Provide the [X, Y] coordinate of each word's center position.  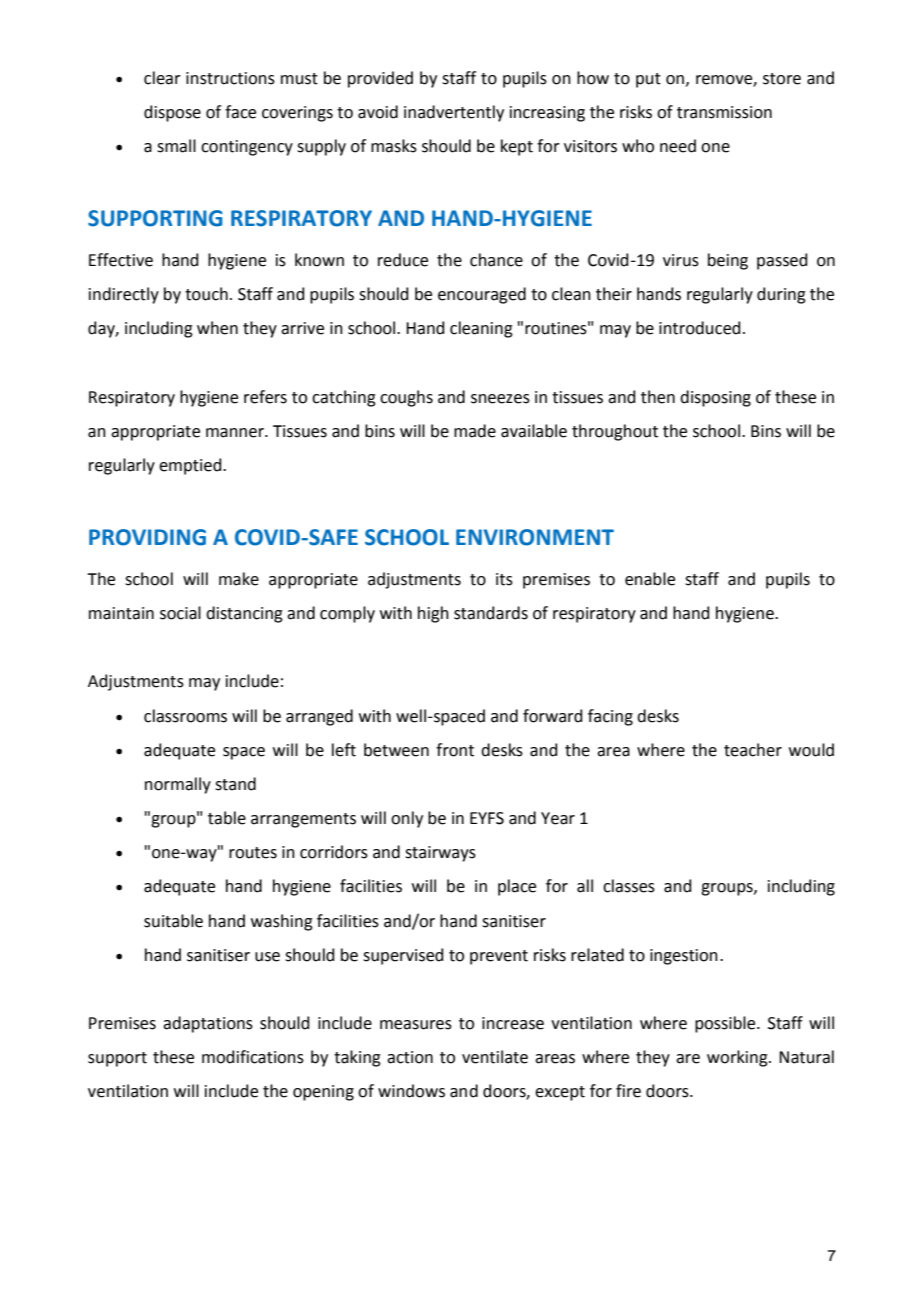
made [475, 431]
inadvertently [454, 113]
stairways [440, 854]
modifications [253, 1057]
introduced [700, 328]
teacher [753, 750]
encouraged [482, 295]
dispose [172, 113]
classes [629, 886]
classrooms [185, 716]
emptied [191, 466]
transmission [724, 112]
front [455, 750]
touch [206, 294]
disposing [715, 398]
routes [253, 853]
